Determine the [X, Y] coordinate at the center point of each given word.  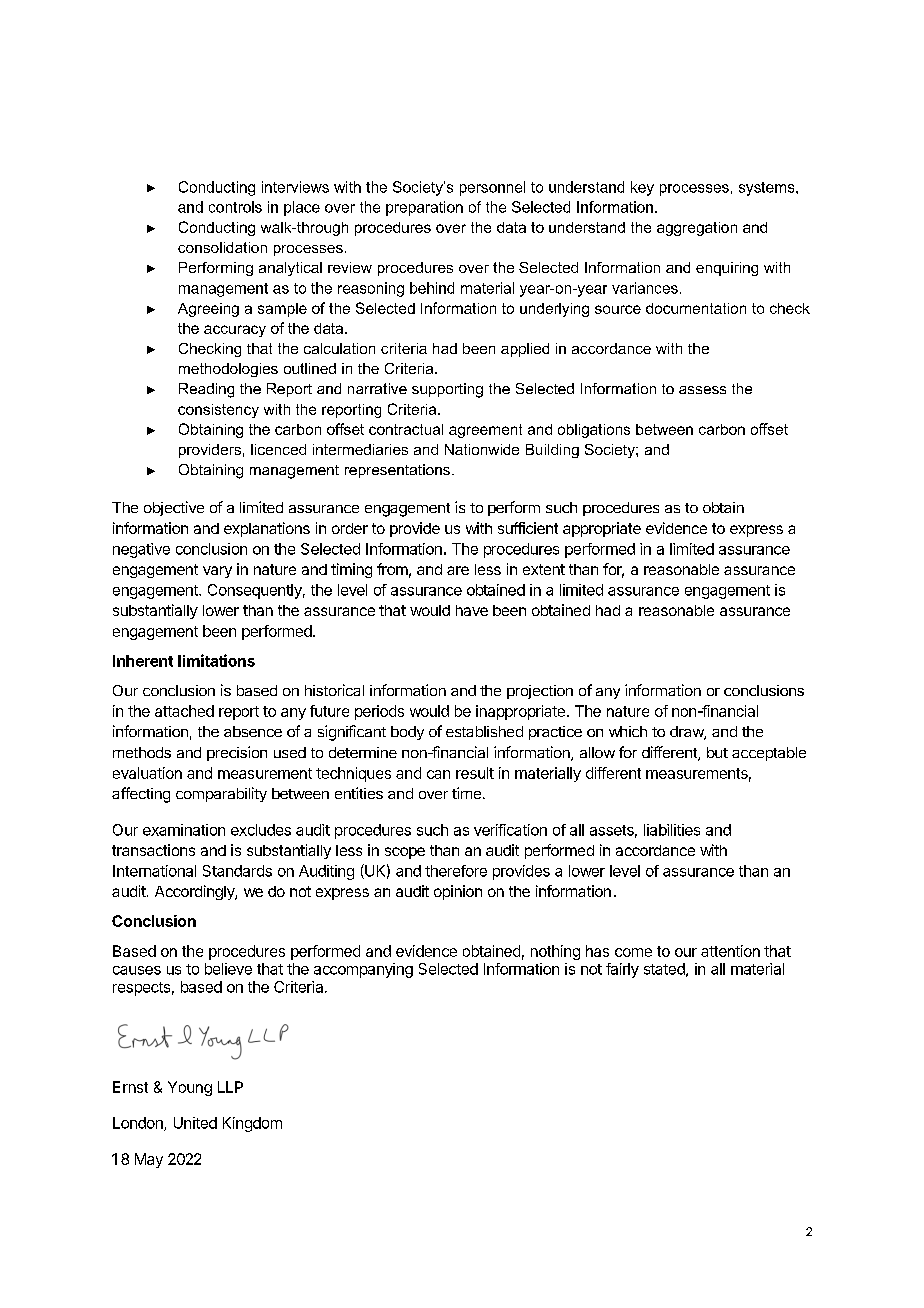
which [628, 731]
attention [730, 951]
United [195, 1123]
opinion [458, 892]
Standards [237, 871]
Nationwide [482, 449]
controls [235, 207]
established [484, 731]
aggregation [697, 229]
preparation [424, 208]
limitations [216, 660]
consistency [218, 411]
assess [702, 390]
